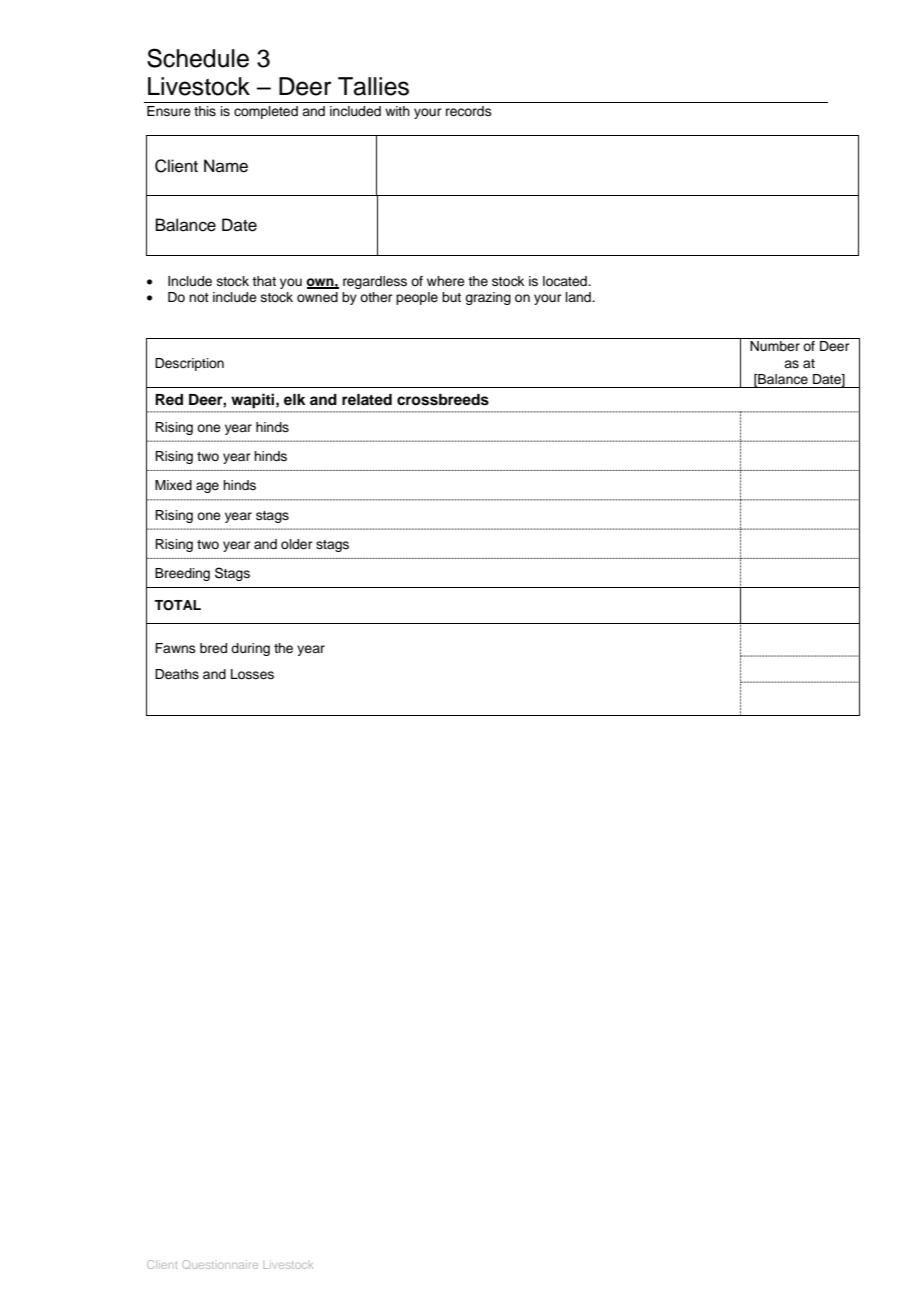  Describe the element at coordinates (775, 346) in the screenshot. I see `Number` at that location.
